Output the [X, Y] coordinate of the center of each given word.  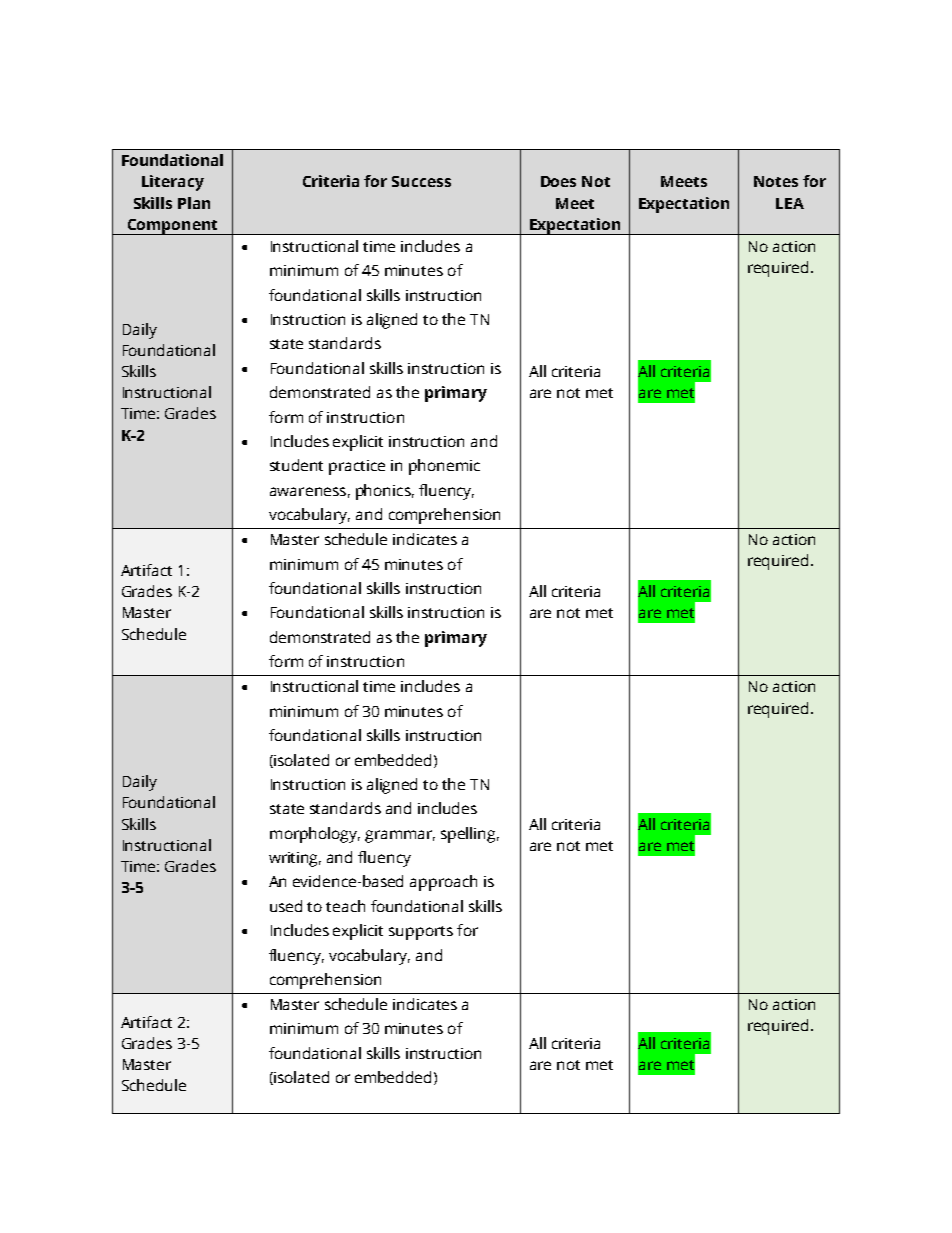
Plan [194, 203]
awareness [308, 491]
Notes [776, 181]
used [286, 906]
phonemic [444, 467]
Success [421, 181]
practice [357, 467]
